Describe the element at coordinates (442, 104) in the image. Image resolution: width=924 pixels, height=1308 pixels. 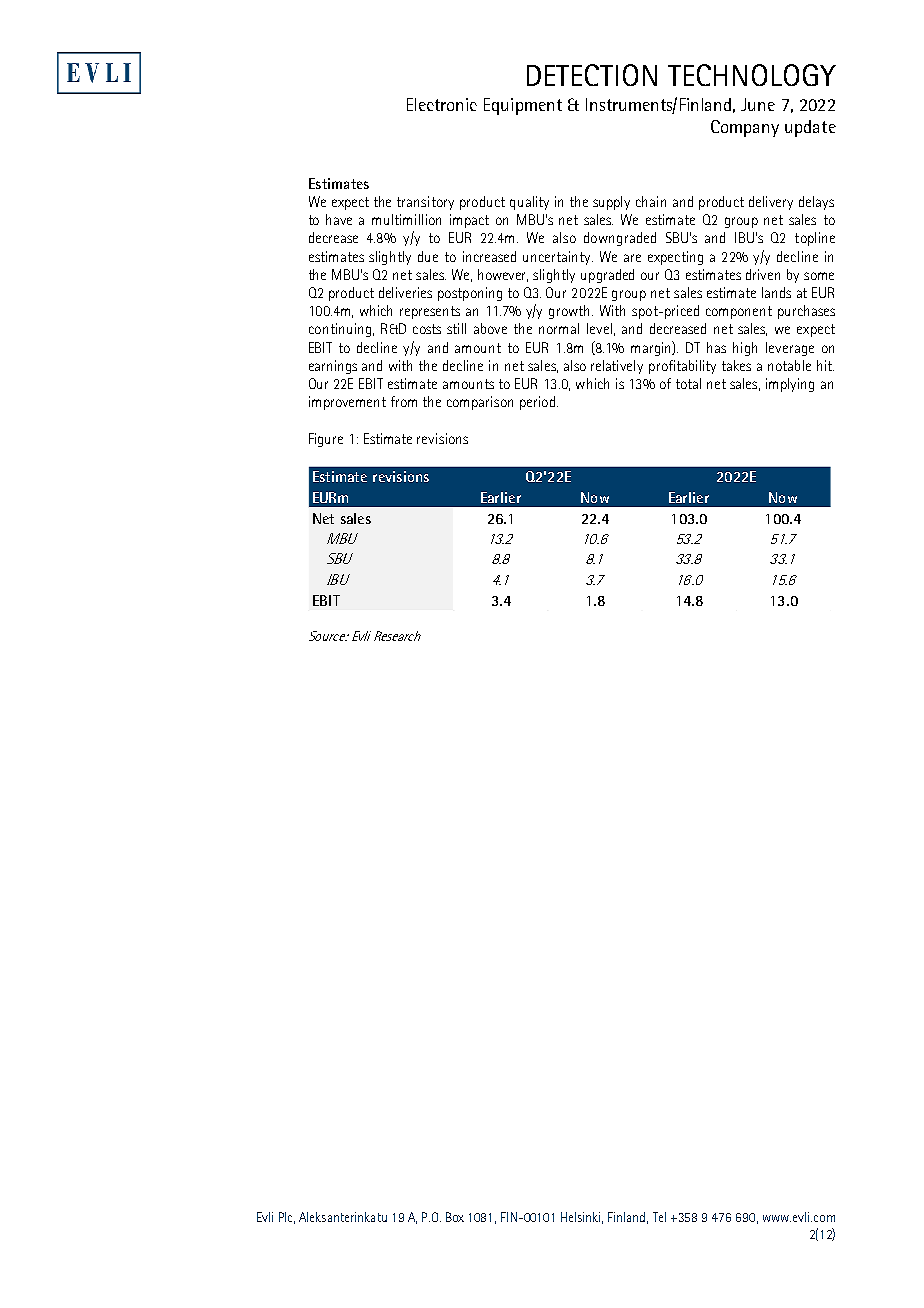
I see `Electronic` at that location.
